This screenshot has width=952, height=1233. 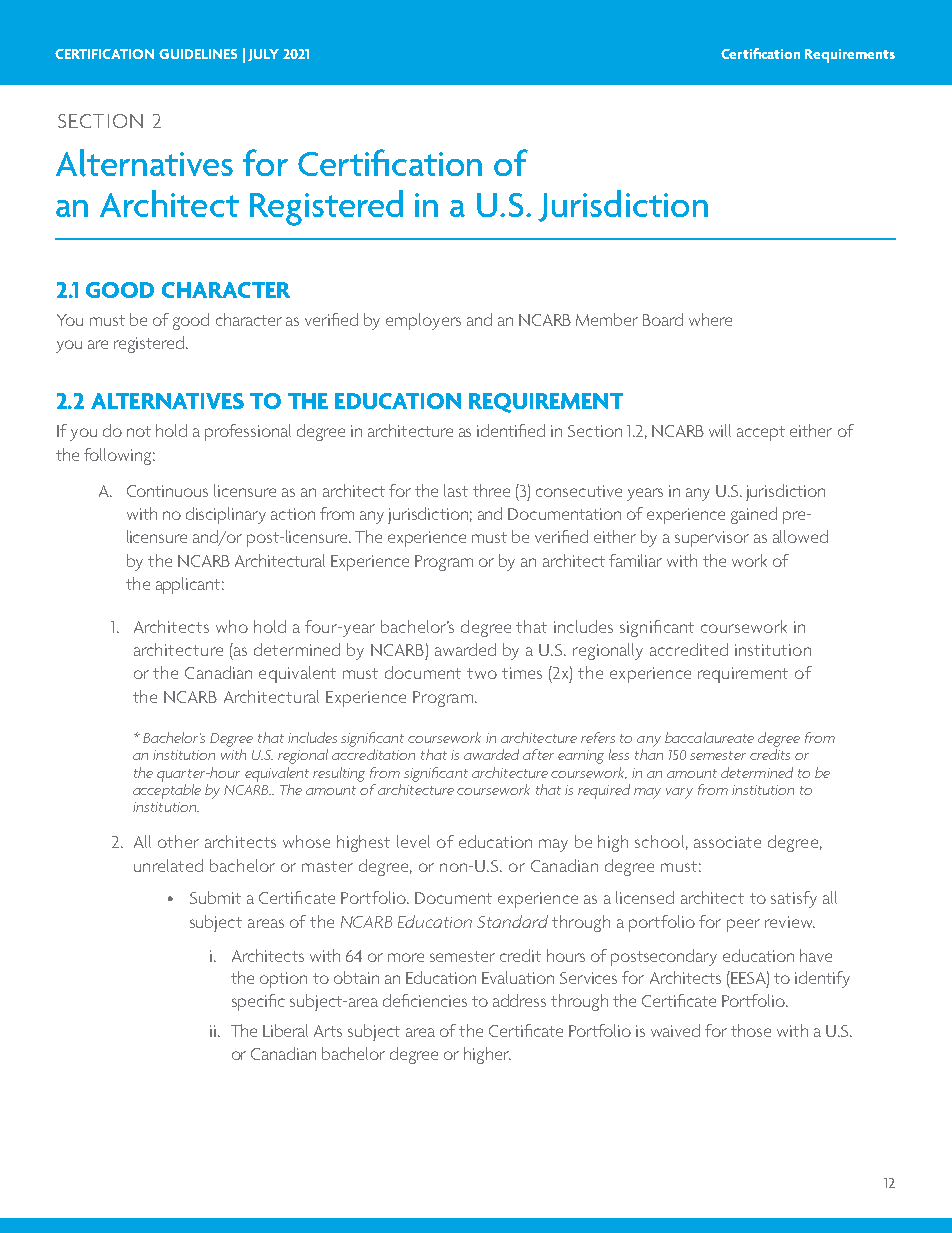 What do you see at coordinates (258, 1002) in the screenshot?
I see `specific` at bounding box center [258, 1002].
